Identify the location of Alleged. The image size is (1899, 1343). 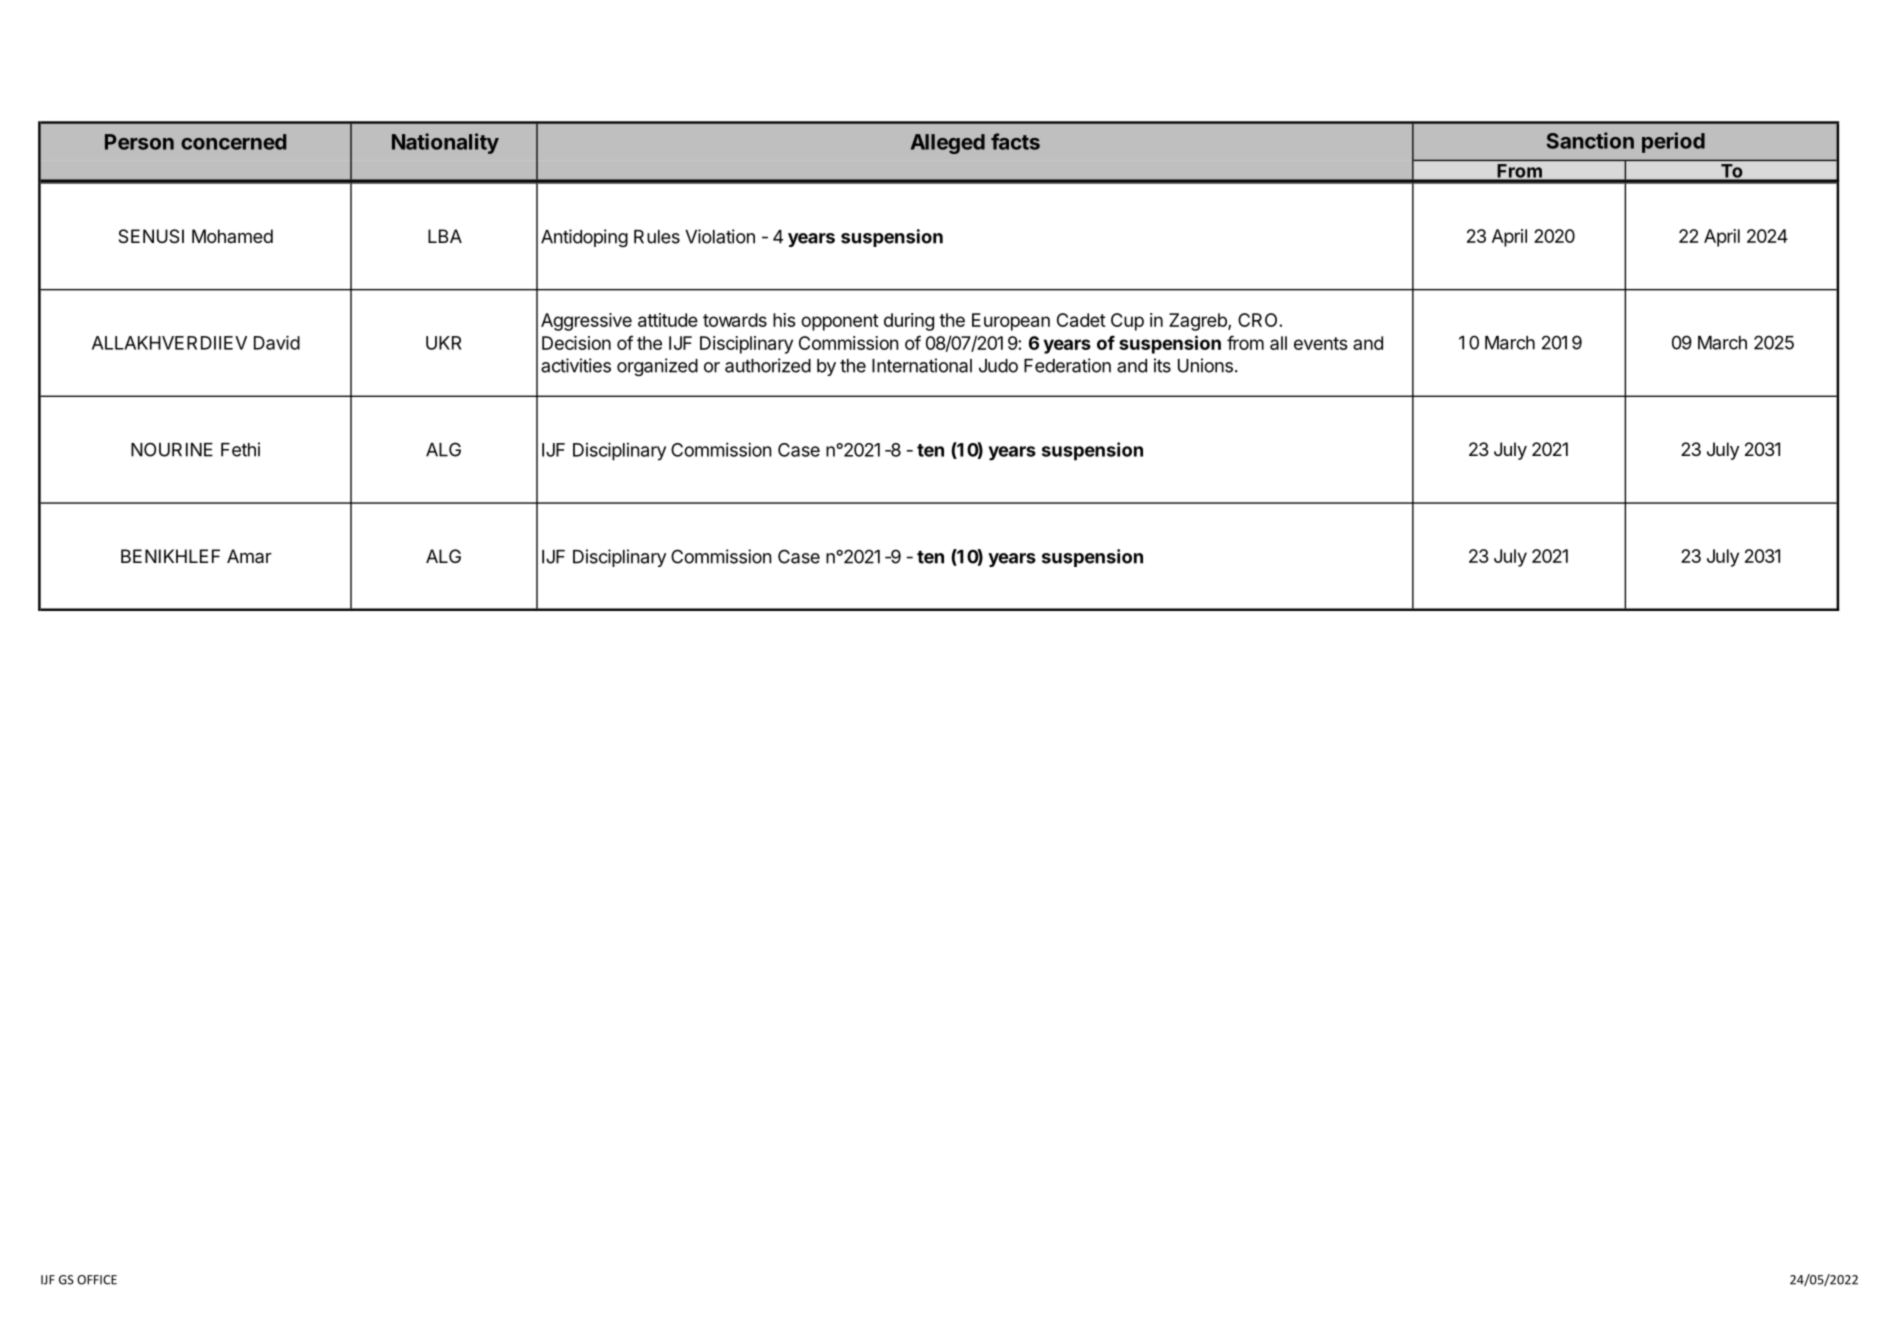
(948, 144).
